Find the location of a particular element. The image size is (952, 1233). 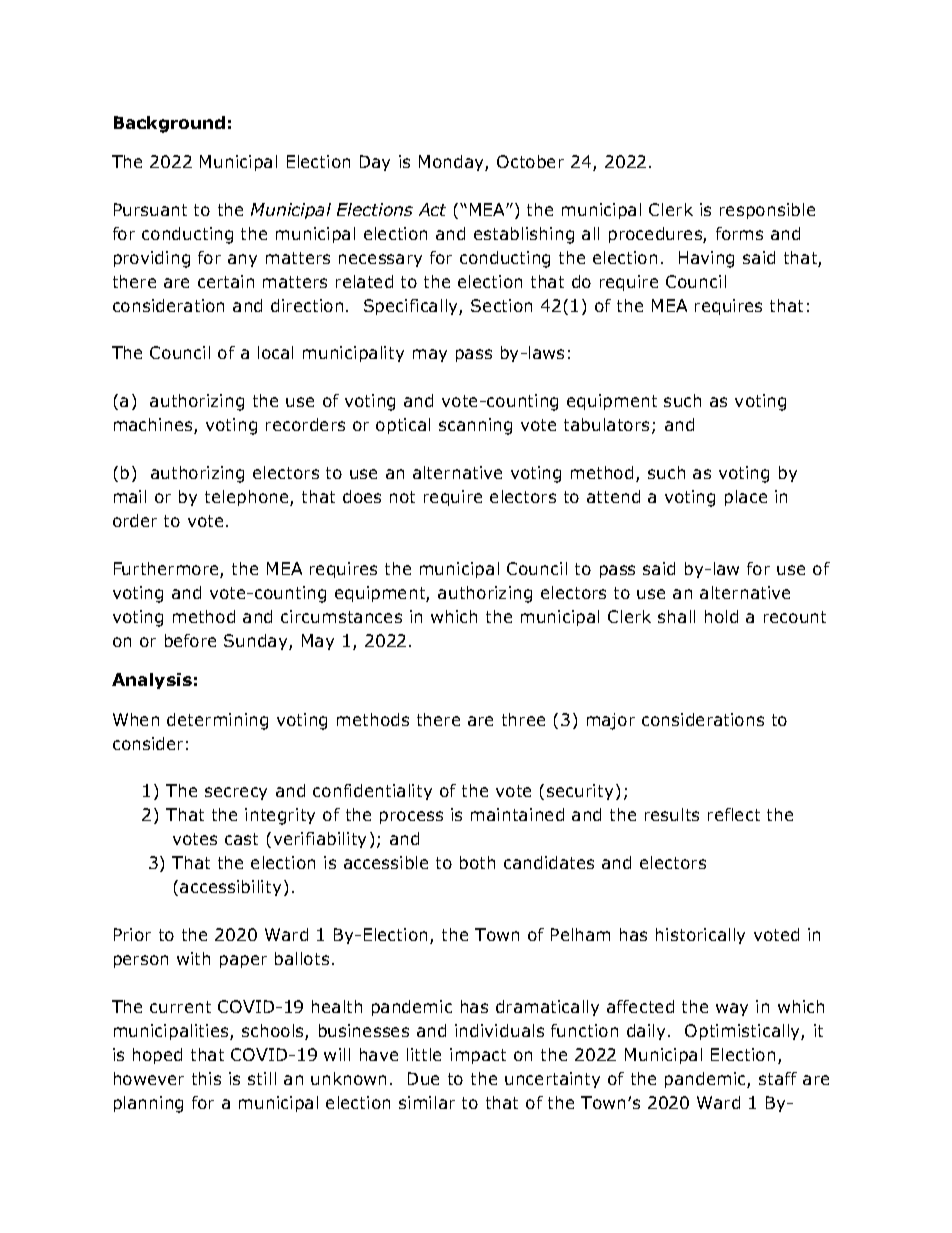

hold is located at coordinates (721, 616).
